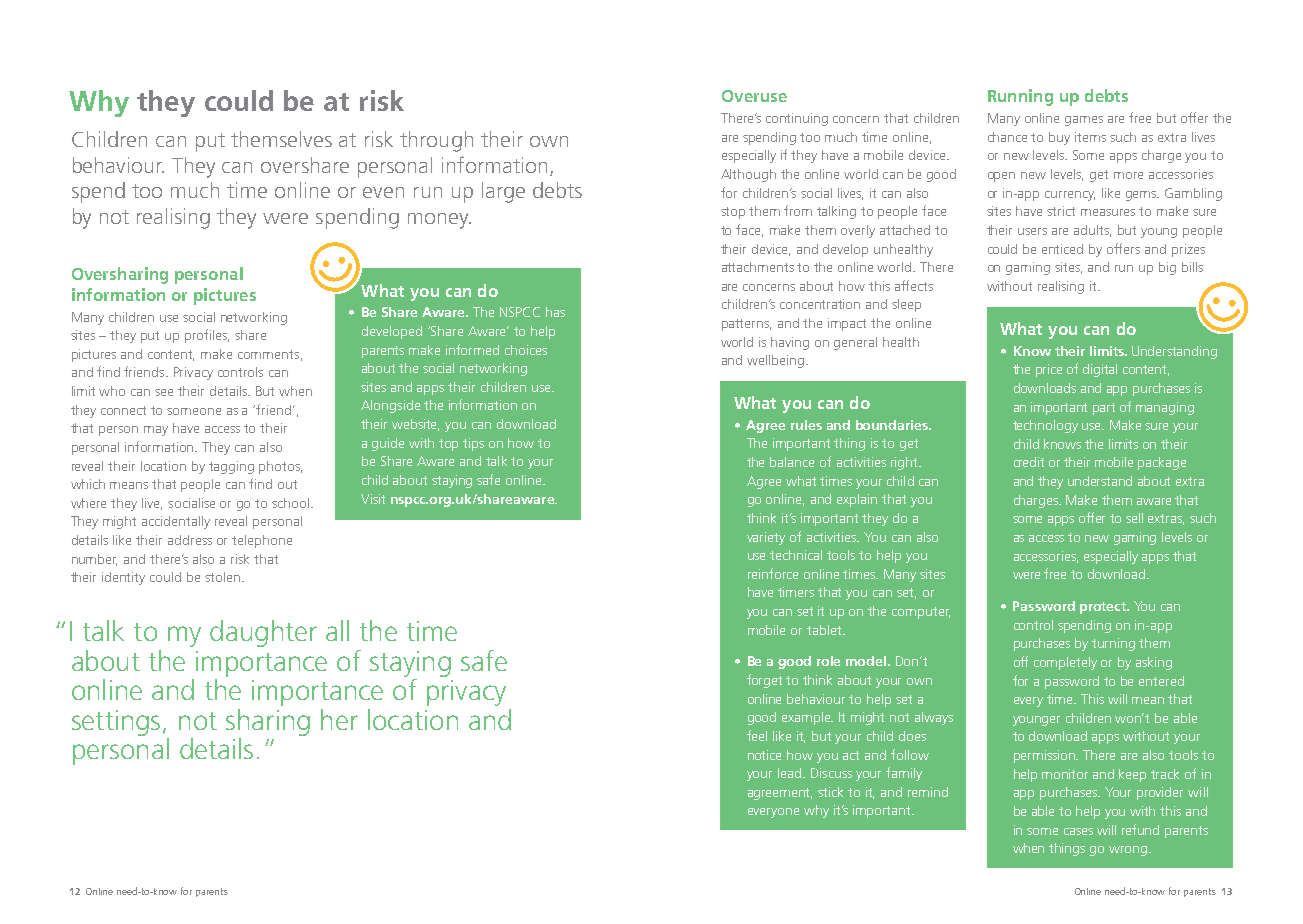  I want to click on through, so click(436, 141).
